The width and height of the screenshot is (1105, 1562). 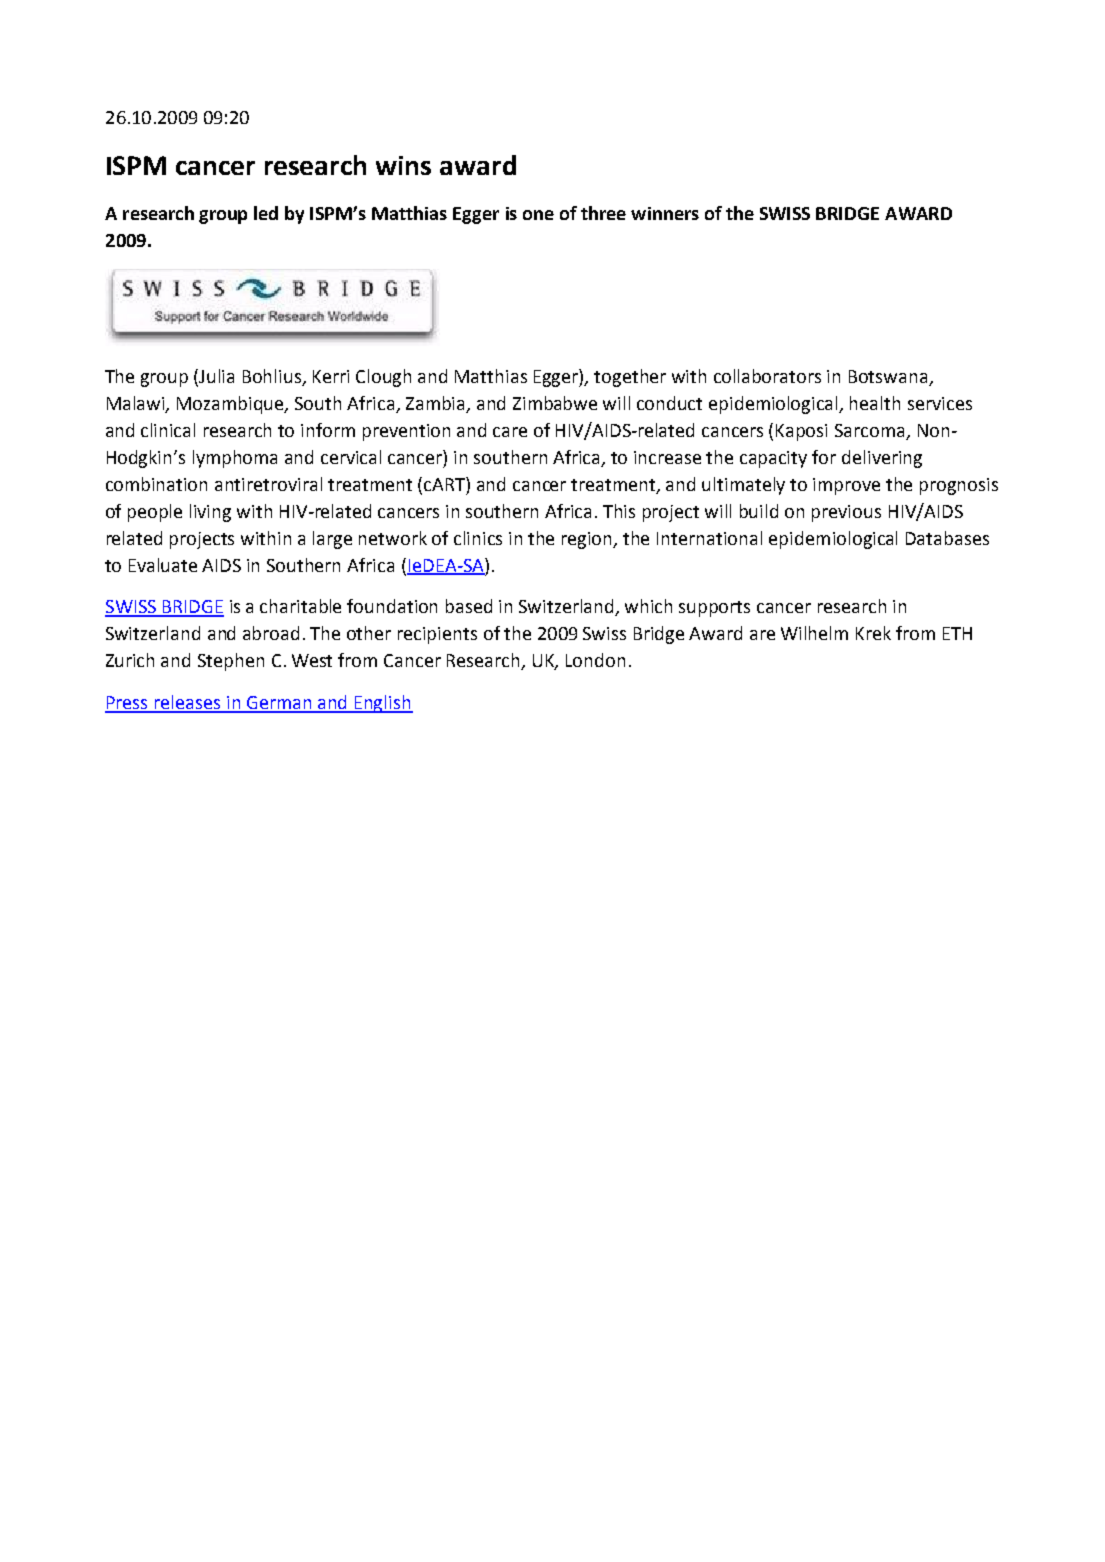 I want to click on care, so click(x=510, y=432).
